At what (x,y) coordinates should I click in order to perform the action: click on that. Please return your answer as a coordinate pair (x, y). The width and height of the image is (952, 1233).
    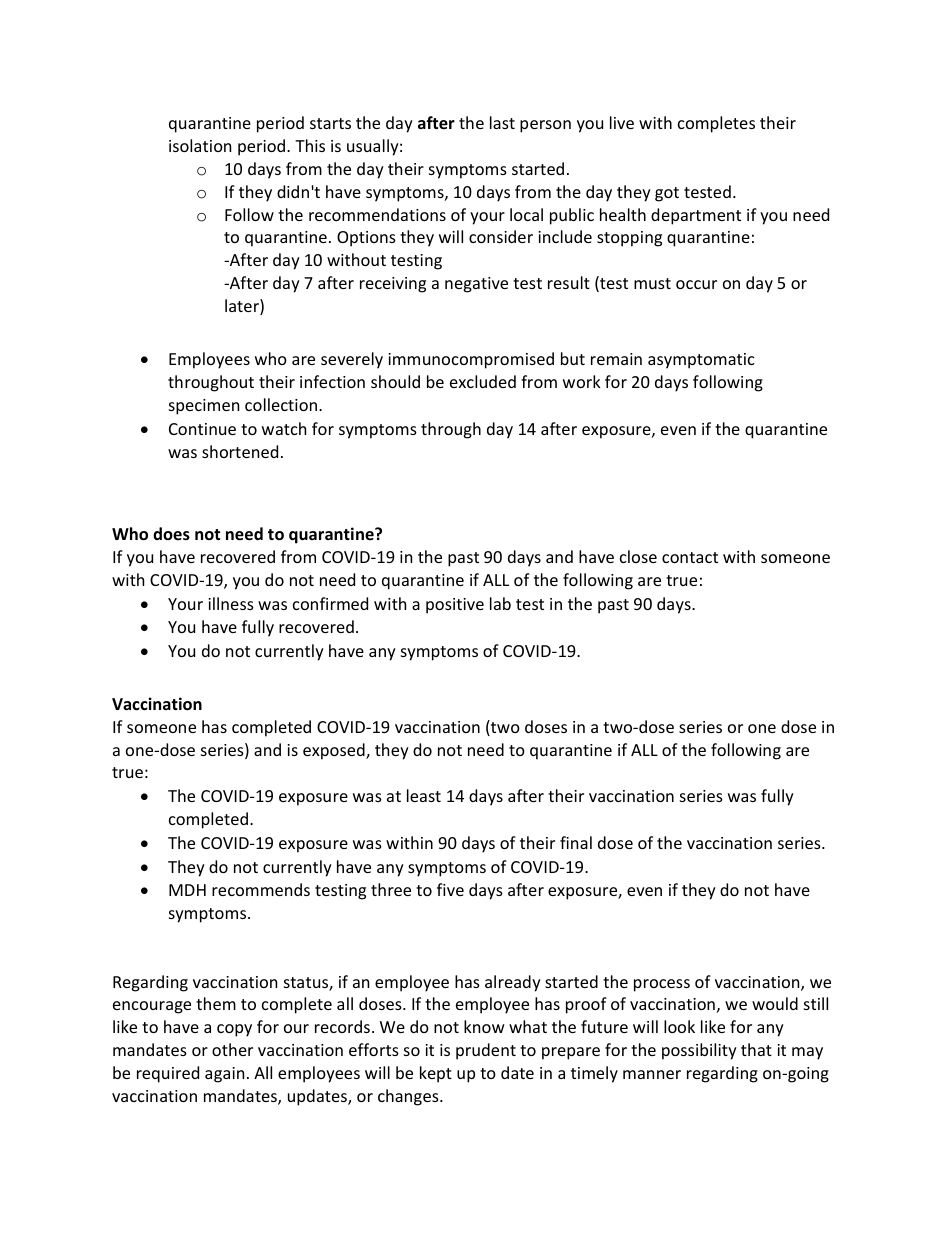
    Looking at the image, I should click on (756, 1049).
